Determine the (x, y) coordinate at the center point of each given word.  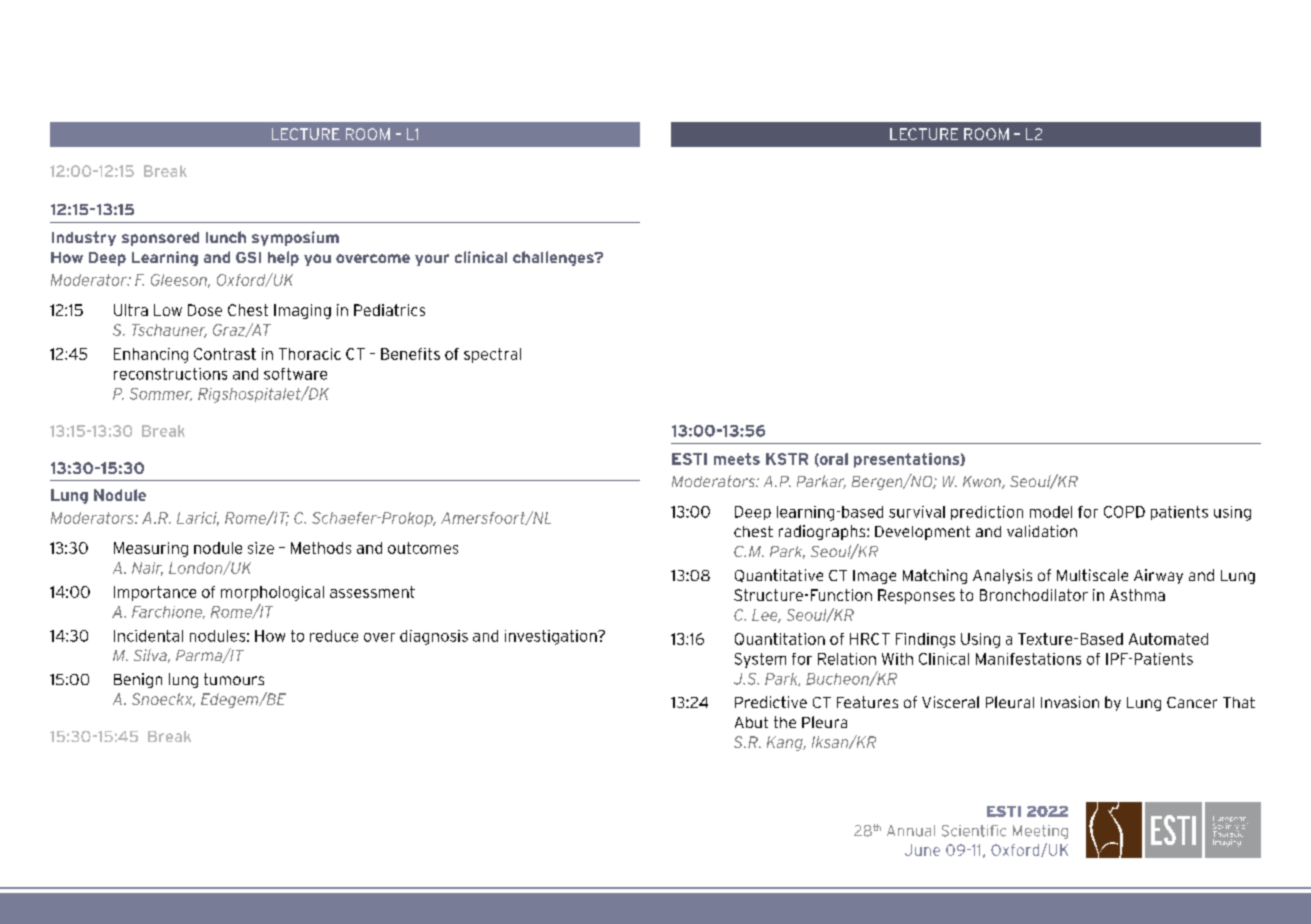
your (432, 260)
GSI (248, 257)
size (261, 548)
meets (737, 459)
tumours (234, 679)
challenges (554, 258)
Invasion (1070, 702)
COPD (1124, 512)
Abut (751, 722)
